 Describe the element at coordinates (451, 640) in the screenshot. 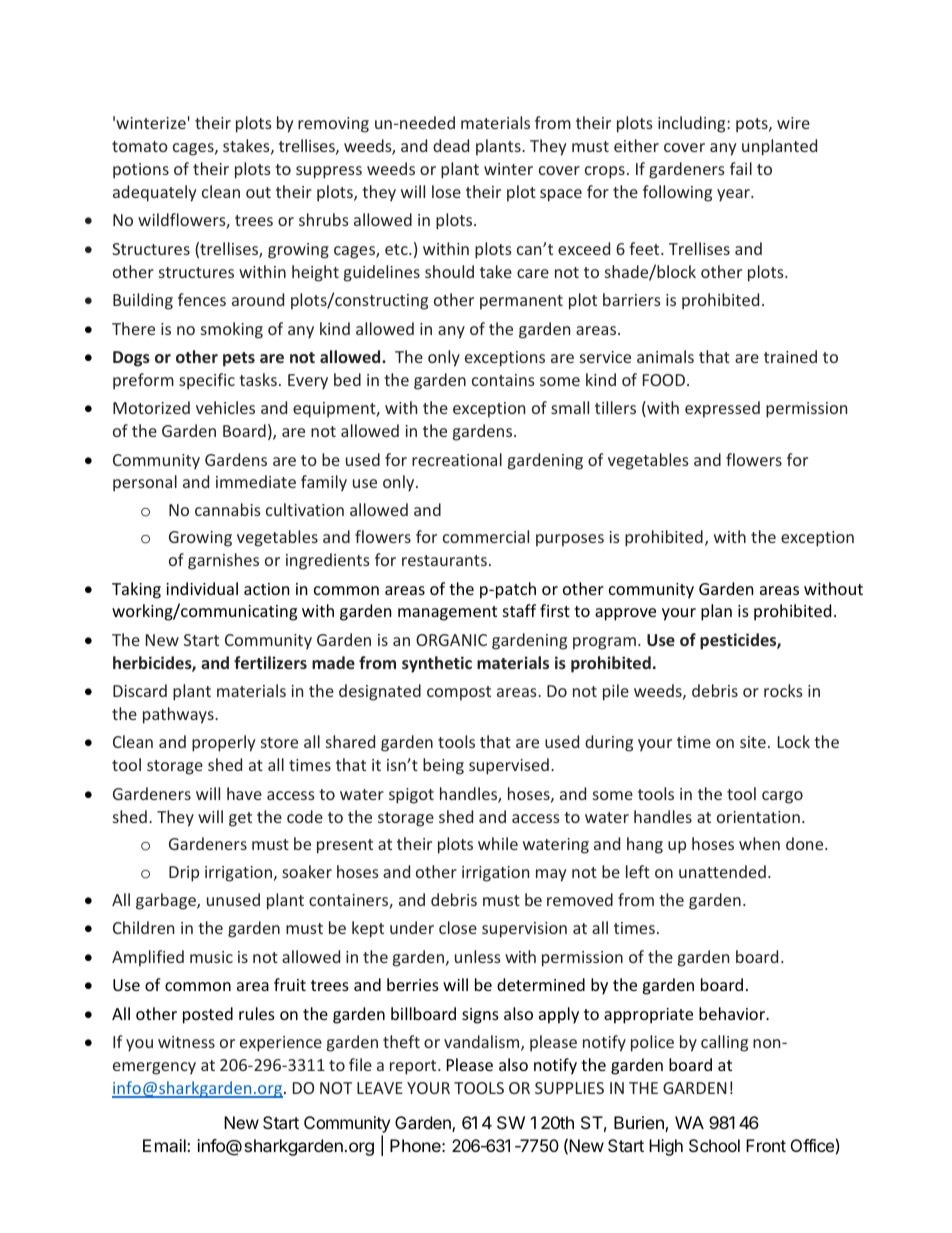

I see `ORGANIC` at that location.
